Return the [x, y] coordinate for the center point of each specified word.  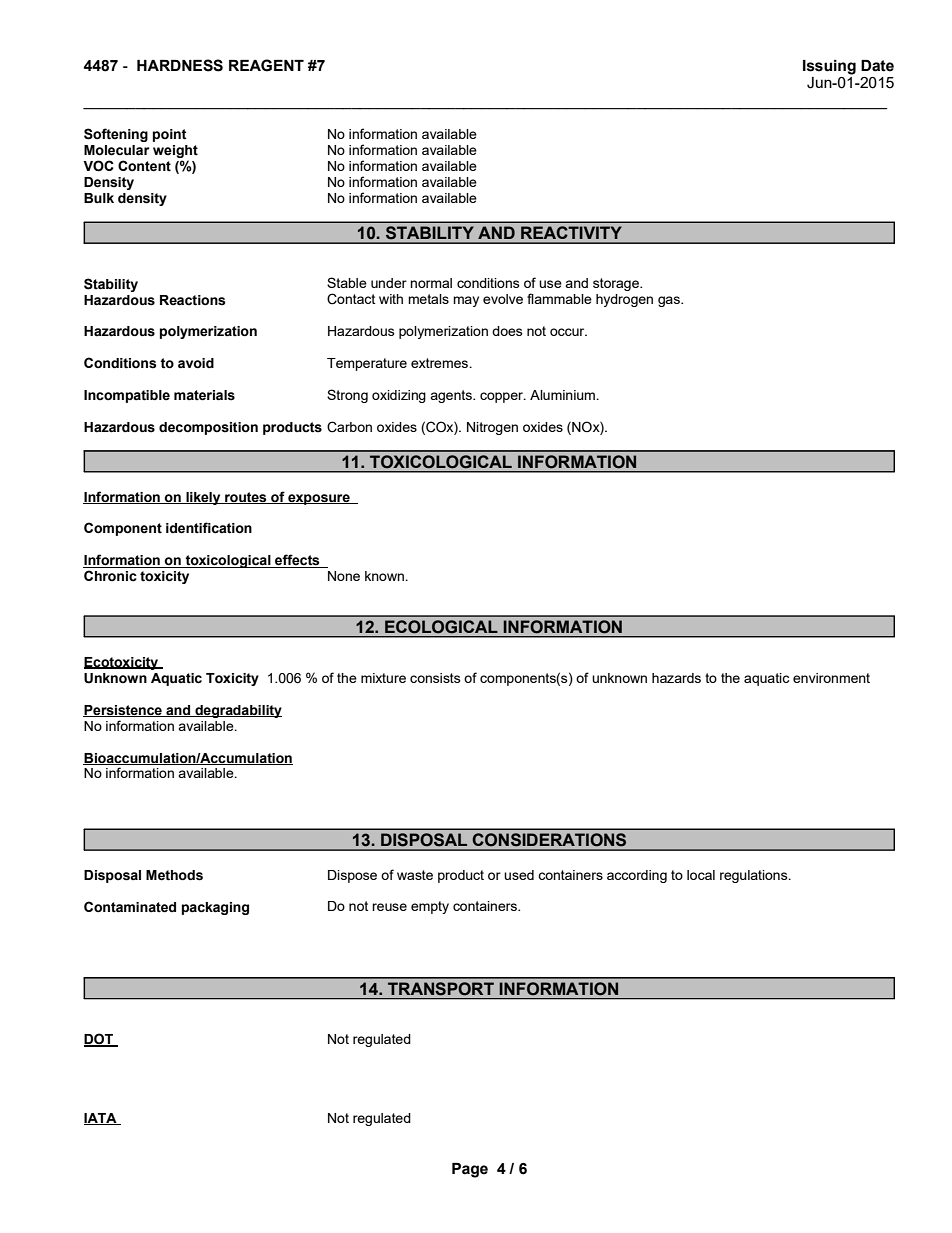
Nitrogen [492, 428]
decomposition [208, 428]
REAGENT [266, 65]
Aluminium [564, 395]
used [519, 875]
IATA [101, 1119]
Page [470, 1170]
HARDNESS [180, 65]
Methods [174, 875]
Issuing [829, 67]
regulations [755, 876]
